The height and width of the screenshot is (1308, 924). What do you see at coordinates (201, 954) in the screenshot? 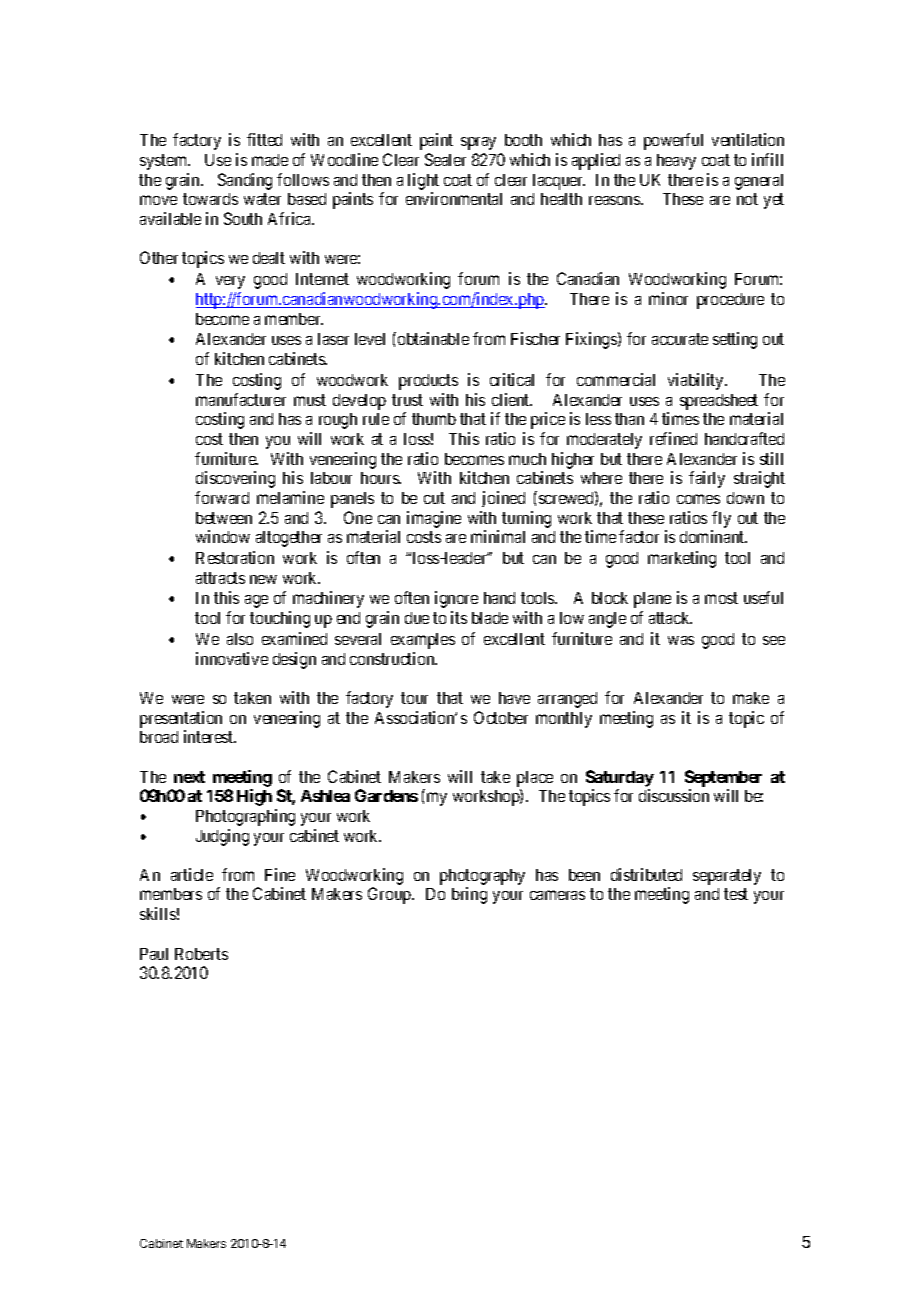
I see `Roberts` at bounding box center [201, 954].
